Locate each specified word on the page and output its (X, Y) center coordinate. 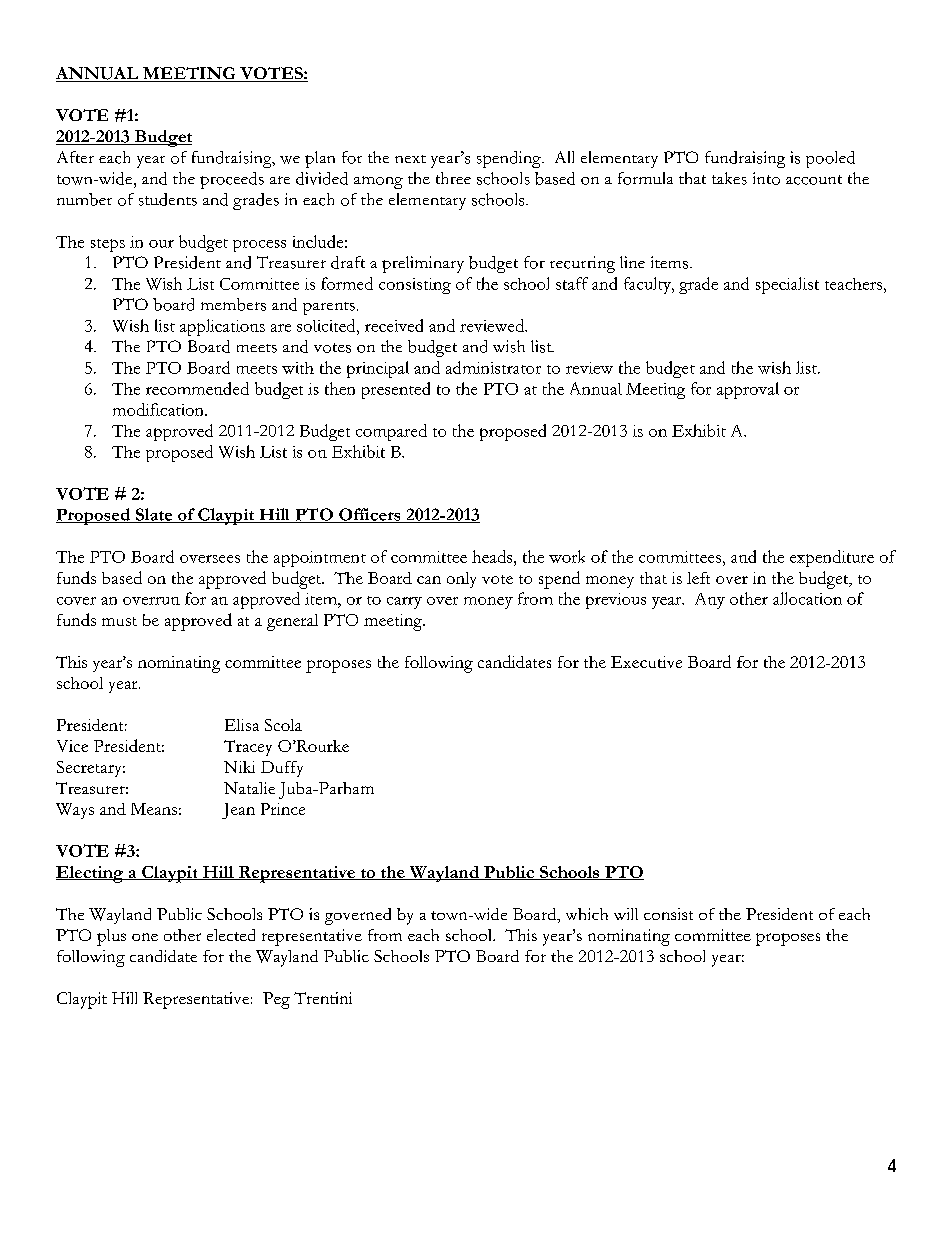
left (698, 578)
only (461, 580)
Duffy (282, 769)
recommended (197, 388)
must (119, 621)
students (168, 199)
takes (729, 178)
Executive (646, 662)
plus (111, 937)
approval (748, 390)
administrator (493, 367)
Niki (239, 767)
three (453, 178)
